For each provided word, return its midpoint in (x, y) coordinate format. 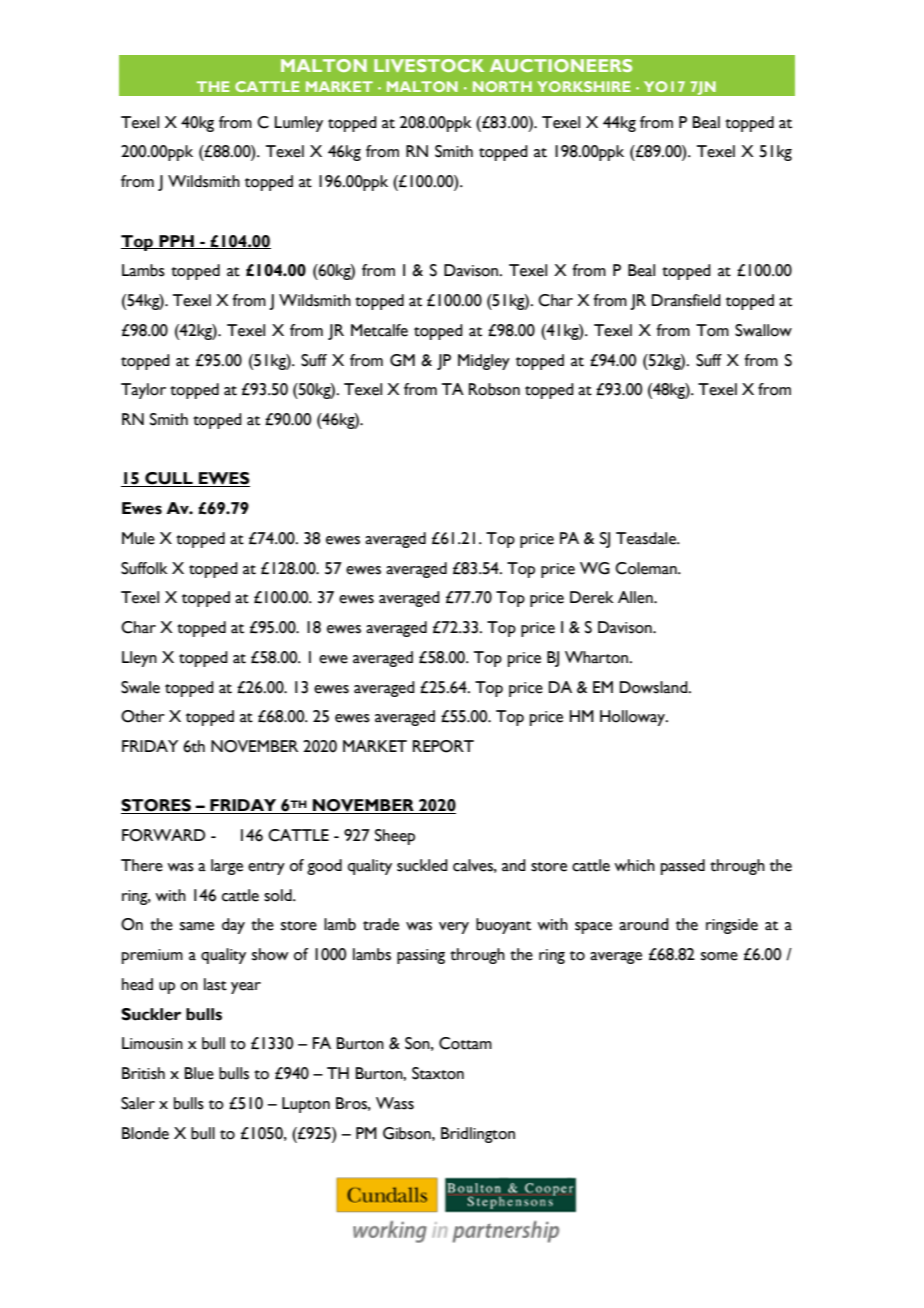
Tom (712, 330)
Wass (395, 1103)
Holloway (634, 718)
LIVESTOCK (429, 65)
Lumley (299, 124)
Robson (494, 389)
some (719, 956)
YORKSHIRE (583, 86)
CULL (169, 479)
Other (143, 716)
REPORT (443, 746)
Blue (199, 1073)
